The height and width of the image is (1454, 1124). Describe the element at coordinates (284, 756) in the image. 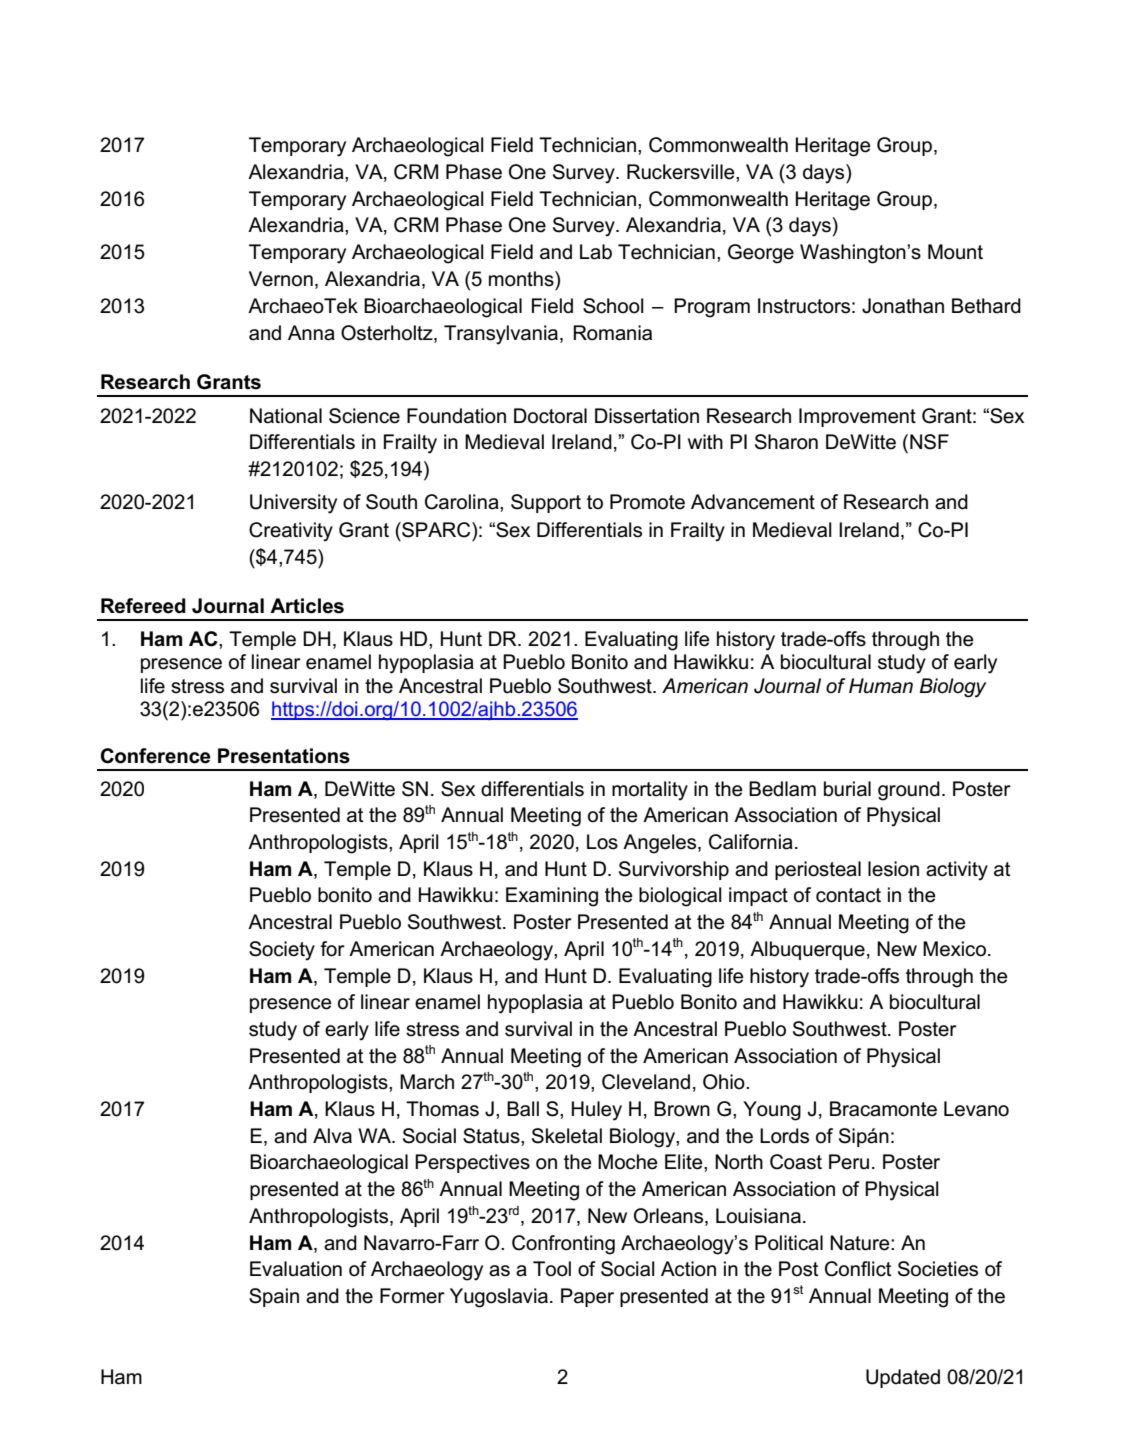

I see `Presentations` at that location.
